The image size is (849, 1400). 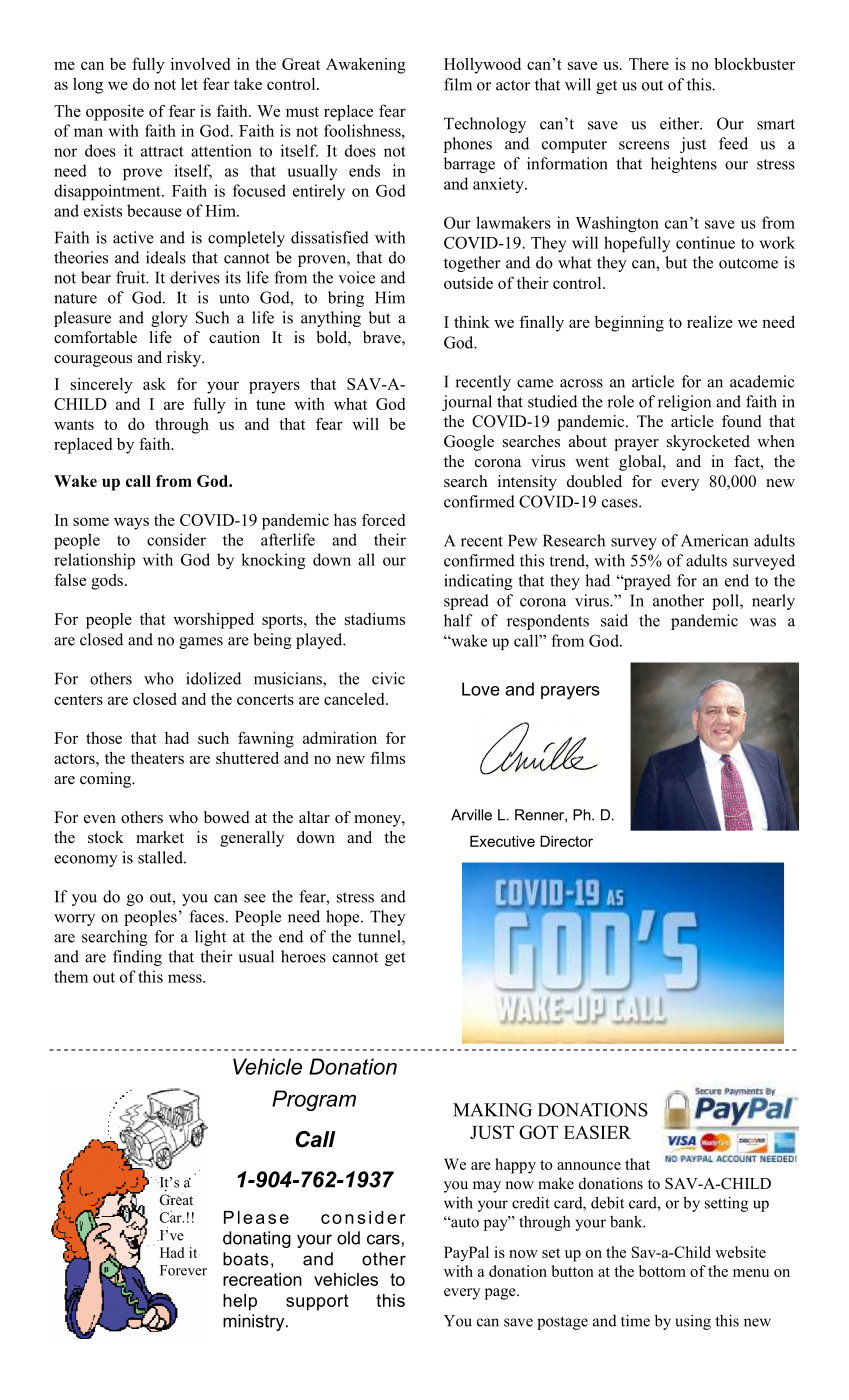 I want to click on finding, so click(x=137, y=958).
